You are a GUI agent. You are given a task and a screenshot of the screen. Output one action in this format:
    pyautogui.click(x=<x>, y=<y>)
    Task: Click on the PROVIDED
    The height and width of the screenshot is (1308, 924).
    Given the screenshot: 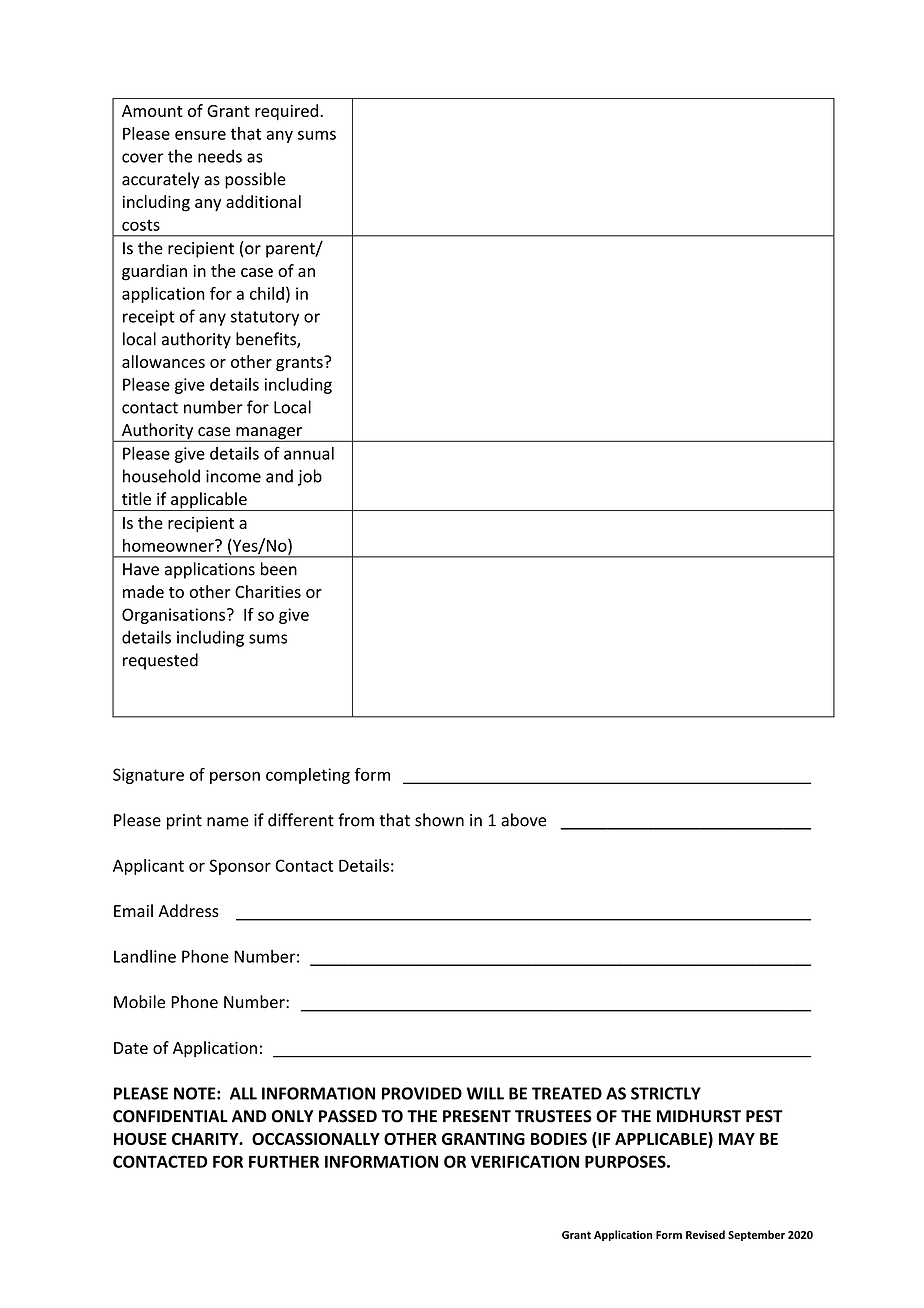 What is the action you would take?
    pyautogui.click(x=422, y=1093)
